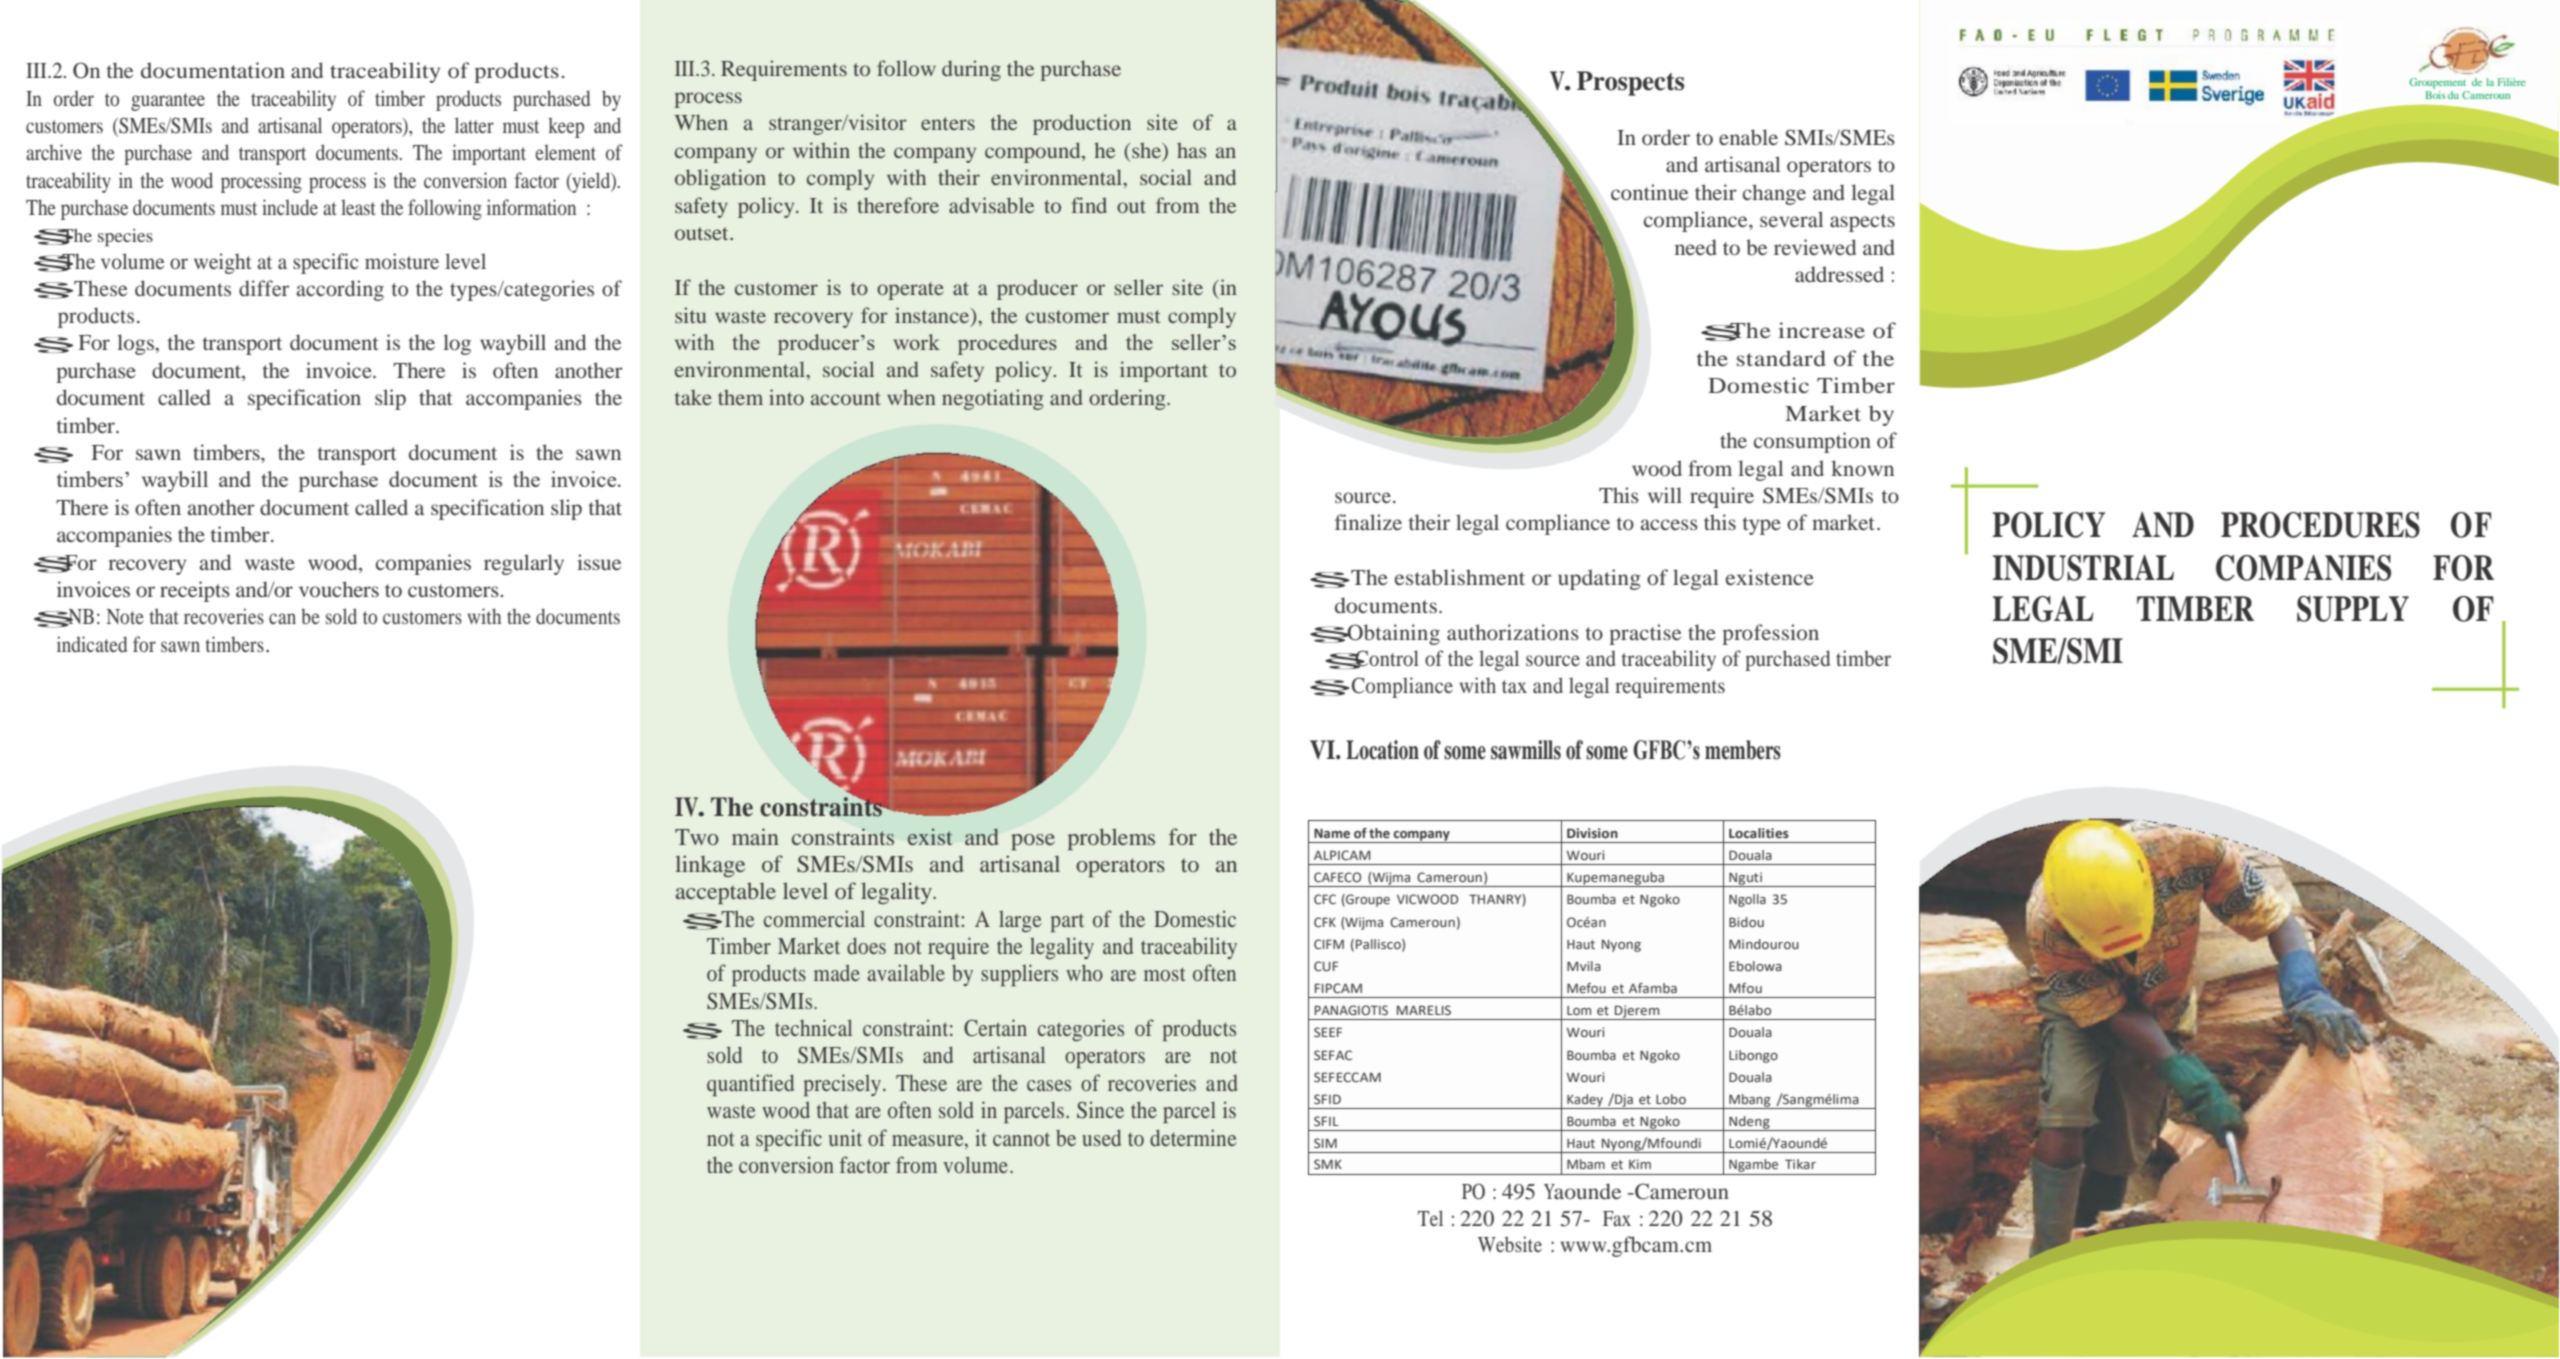 The width and height of the document is (2560, 1359). What do you see at coordinates (845, 1137) in the document?
I see `unit` at bounding box center [845, 1137].
